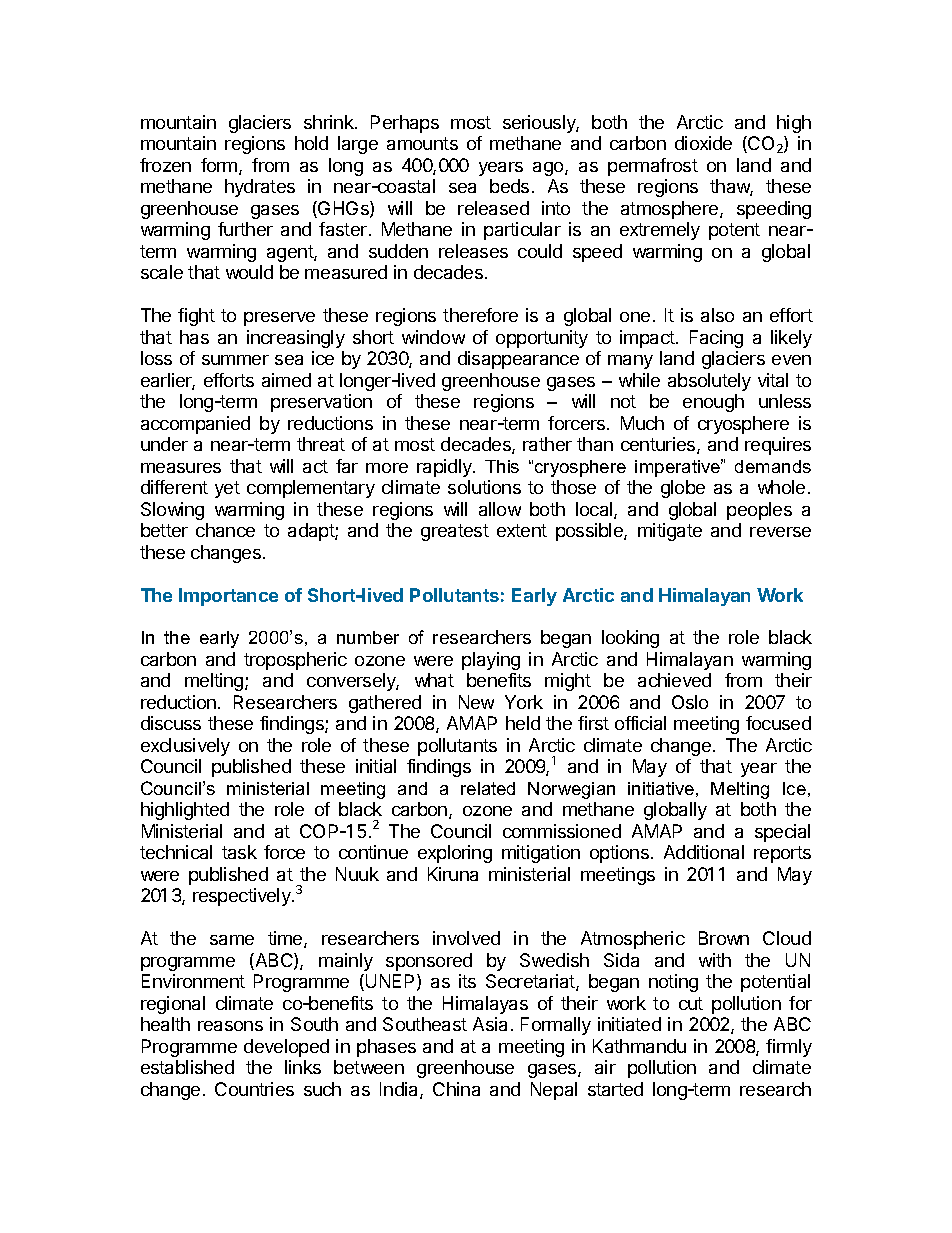  Describe the element at coordinates (254, 1089) in the page. I see `Countries` at that location.
